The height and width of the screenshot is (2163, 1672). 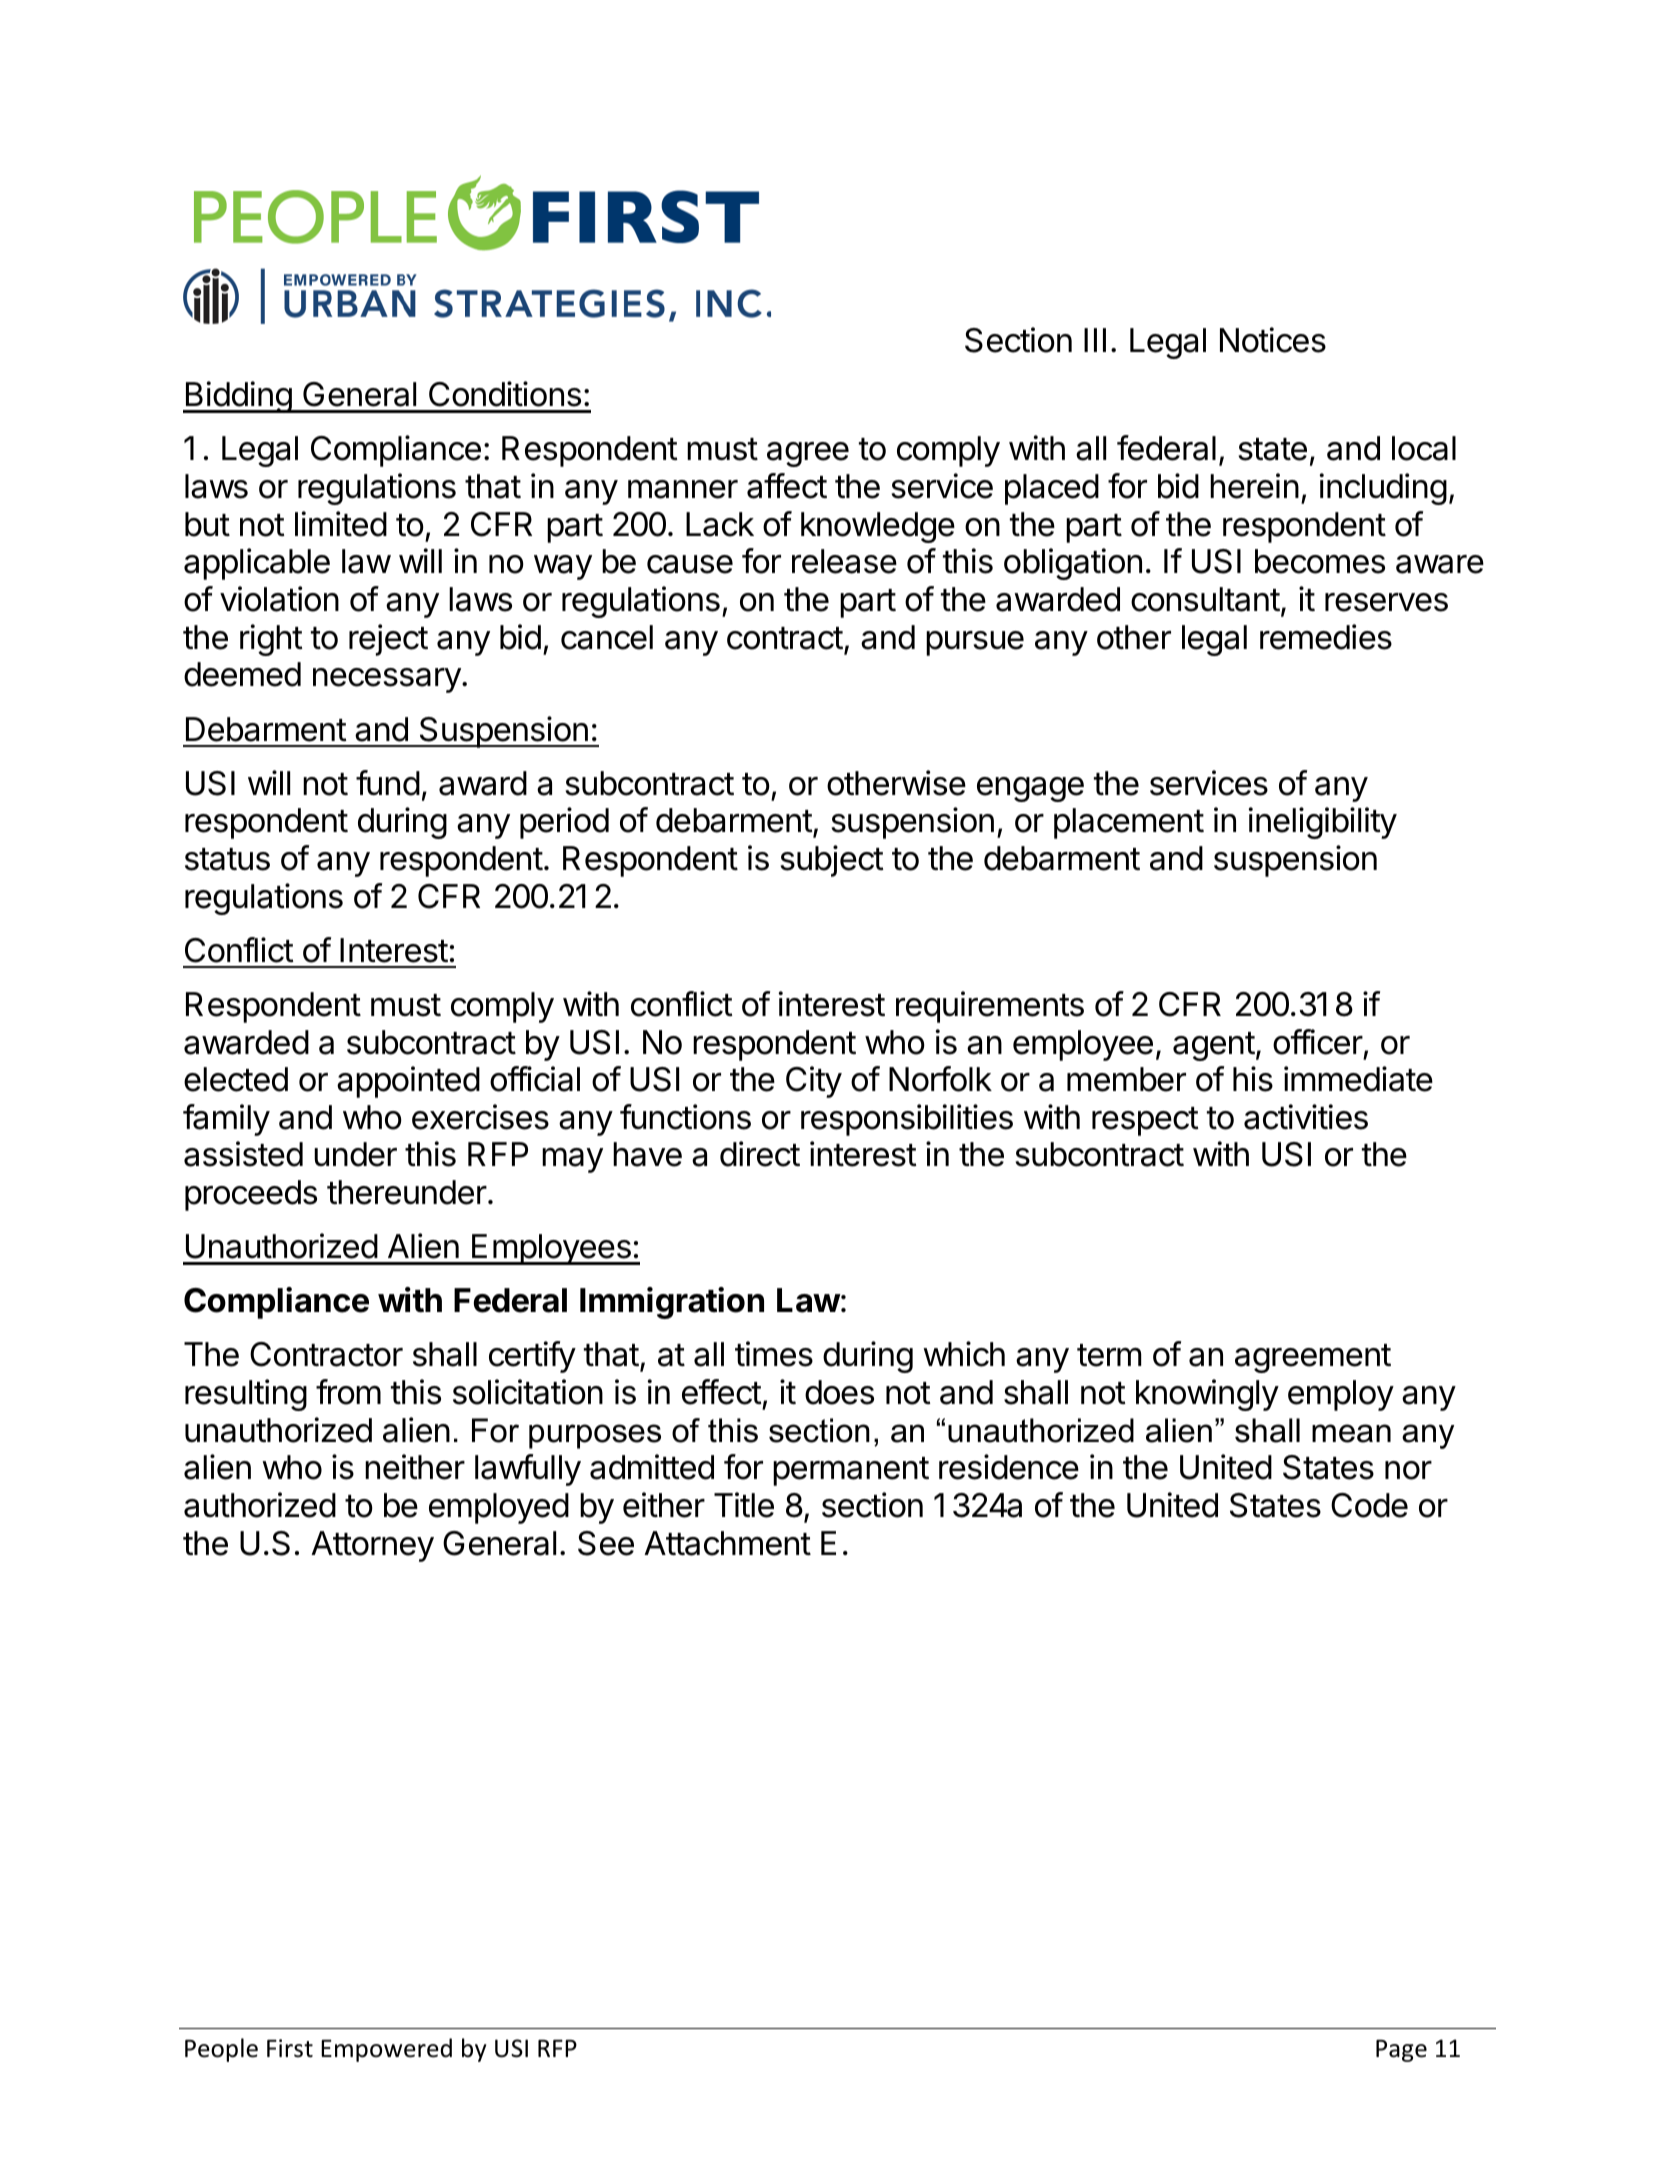 I want to click on affect, so click(x=787, y=486).
